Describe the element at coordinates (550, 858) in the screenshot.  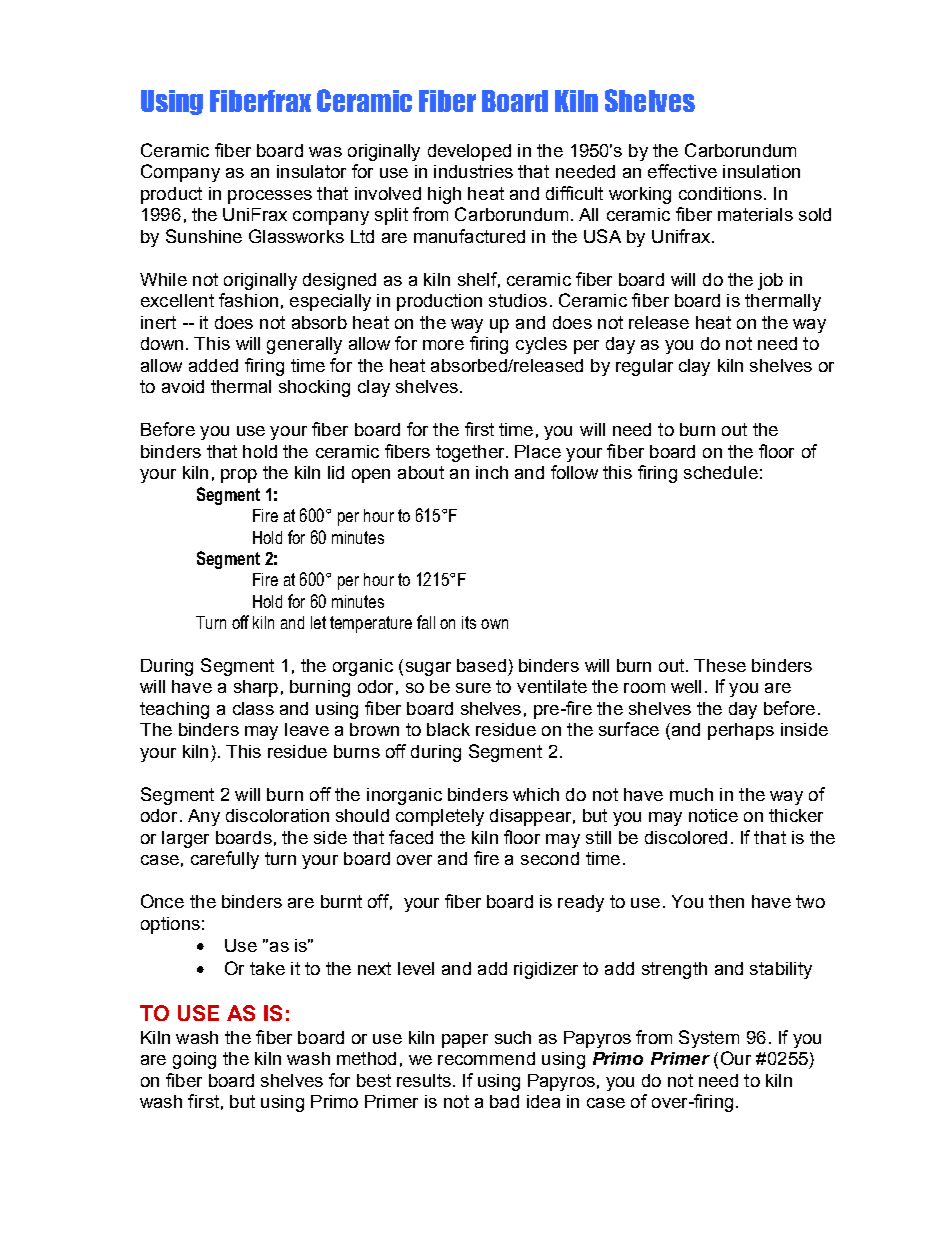
I see `second` at that location.
